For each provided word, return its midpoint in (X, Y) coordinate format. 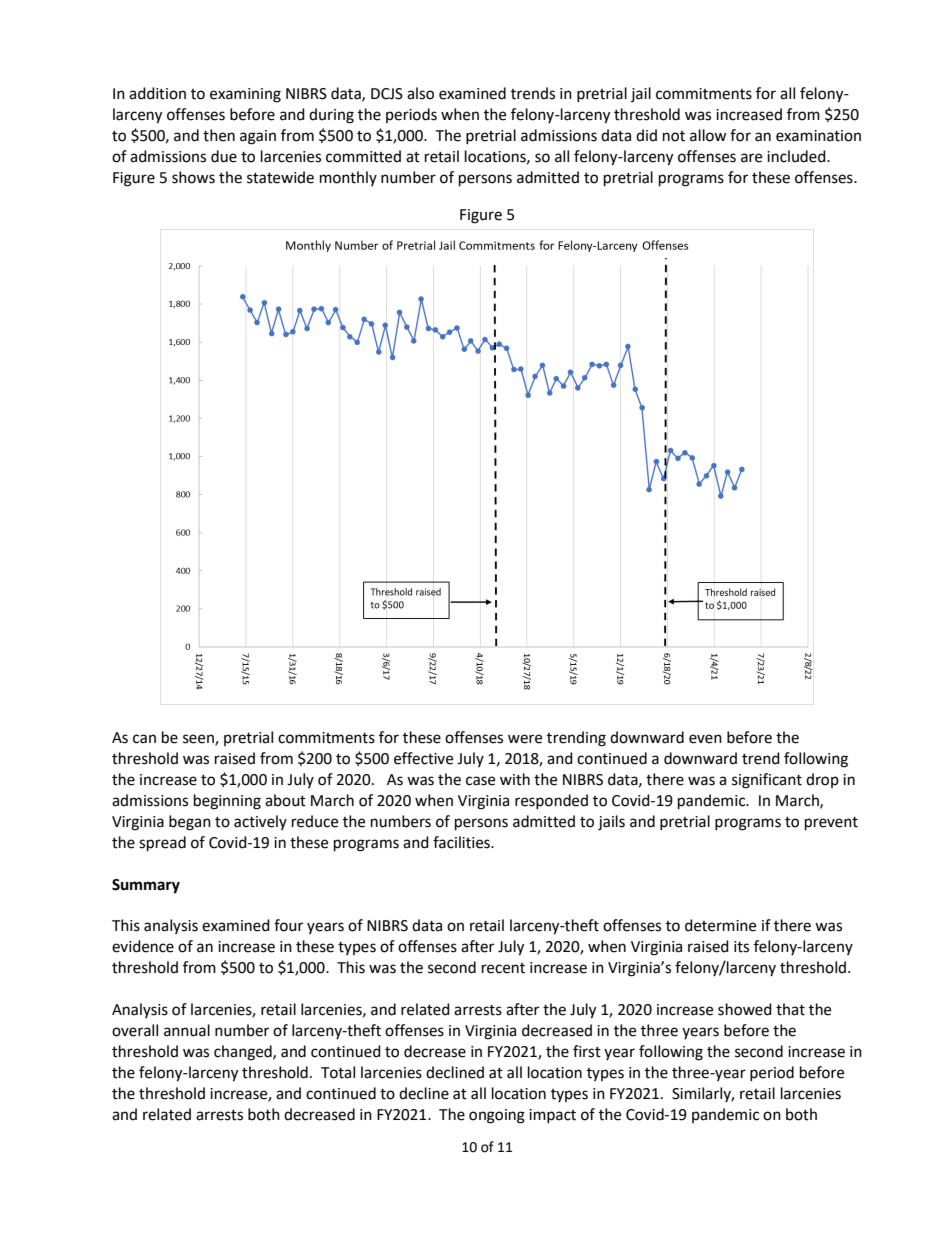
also (420, 93)
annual (187, 1030)
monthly (348, 178)
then (219, 135)
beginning (227, 802)
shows (193, 177)
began (190, 823)
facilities (462, 842)
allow (708, 135)
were (525, 739)
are (751, 158)
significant (767, 781)
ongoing (497, 1116)
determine (720, 925)
